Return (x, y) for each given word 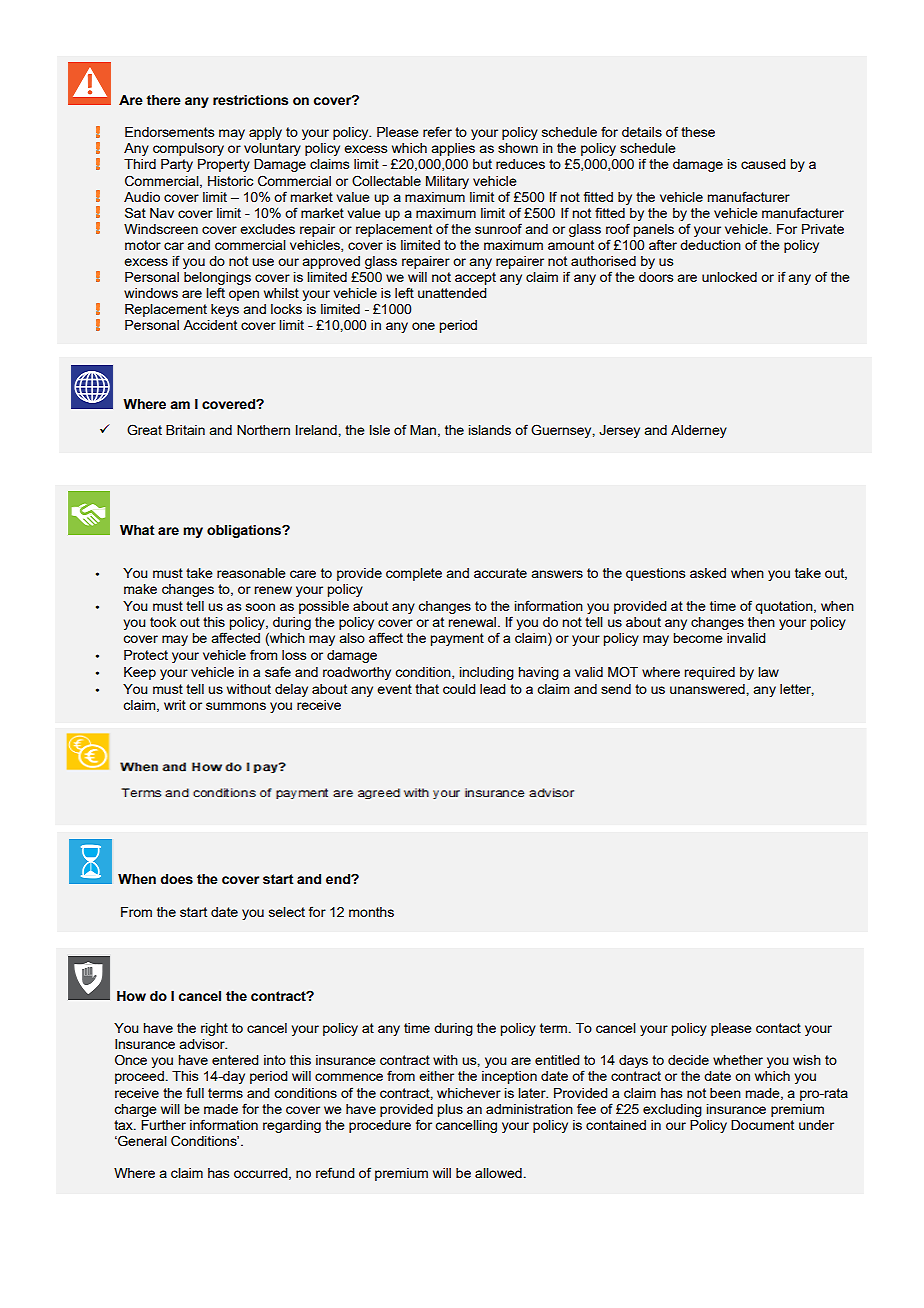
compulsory (188, 149)
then (761, 622)
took (163, 622)
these (698, 132)
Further (163, 1125)
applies (453, 149)
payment (457, 639)
